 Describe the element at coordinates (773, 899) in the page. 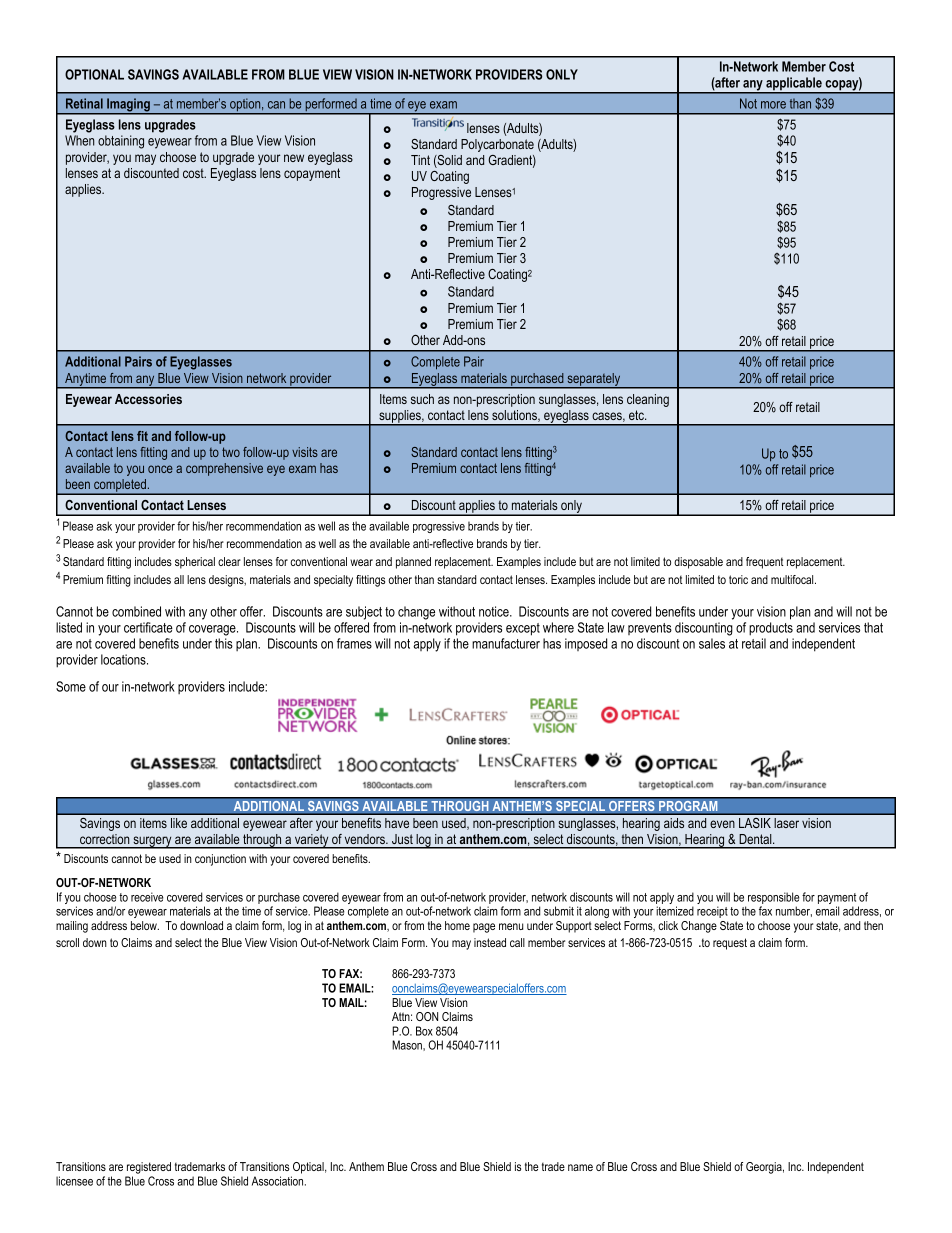

I see `responsible` at that location.
